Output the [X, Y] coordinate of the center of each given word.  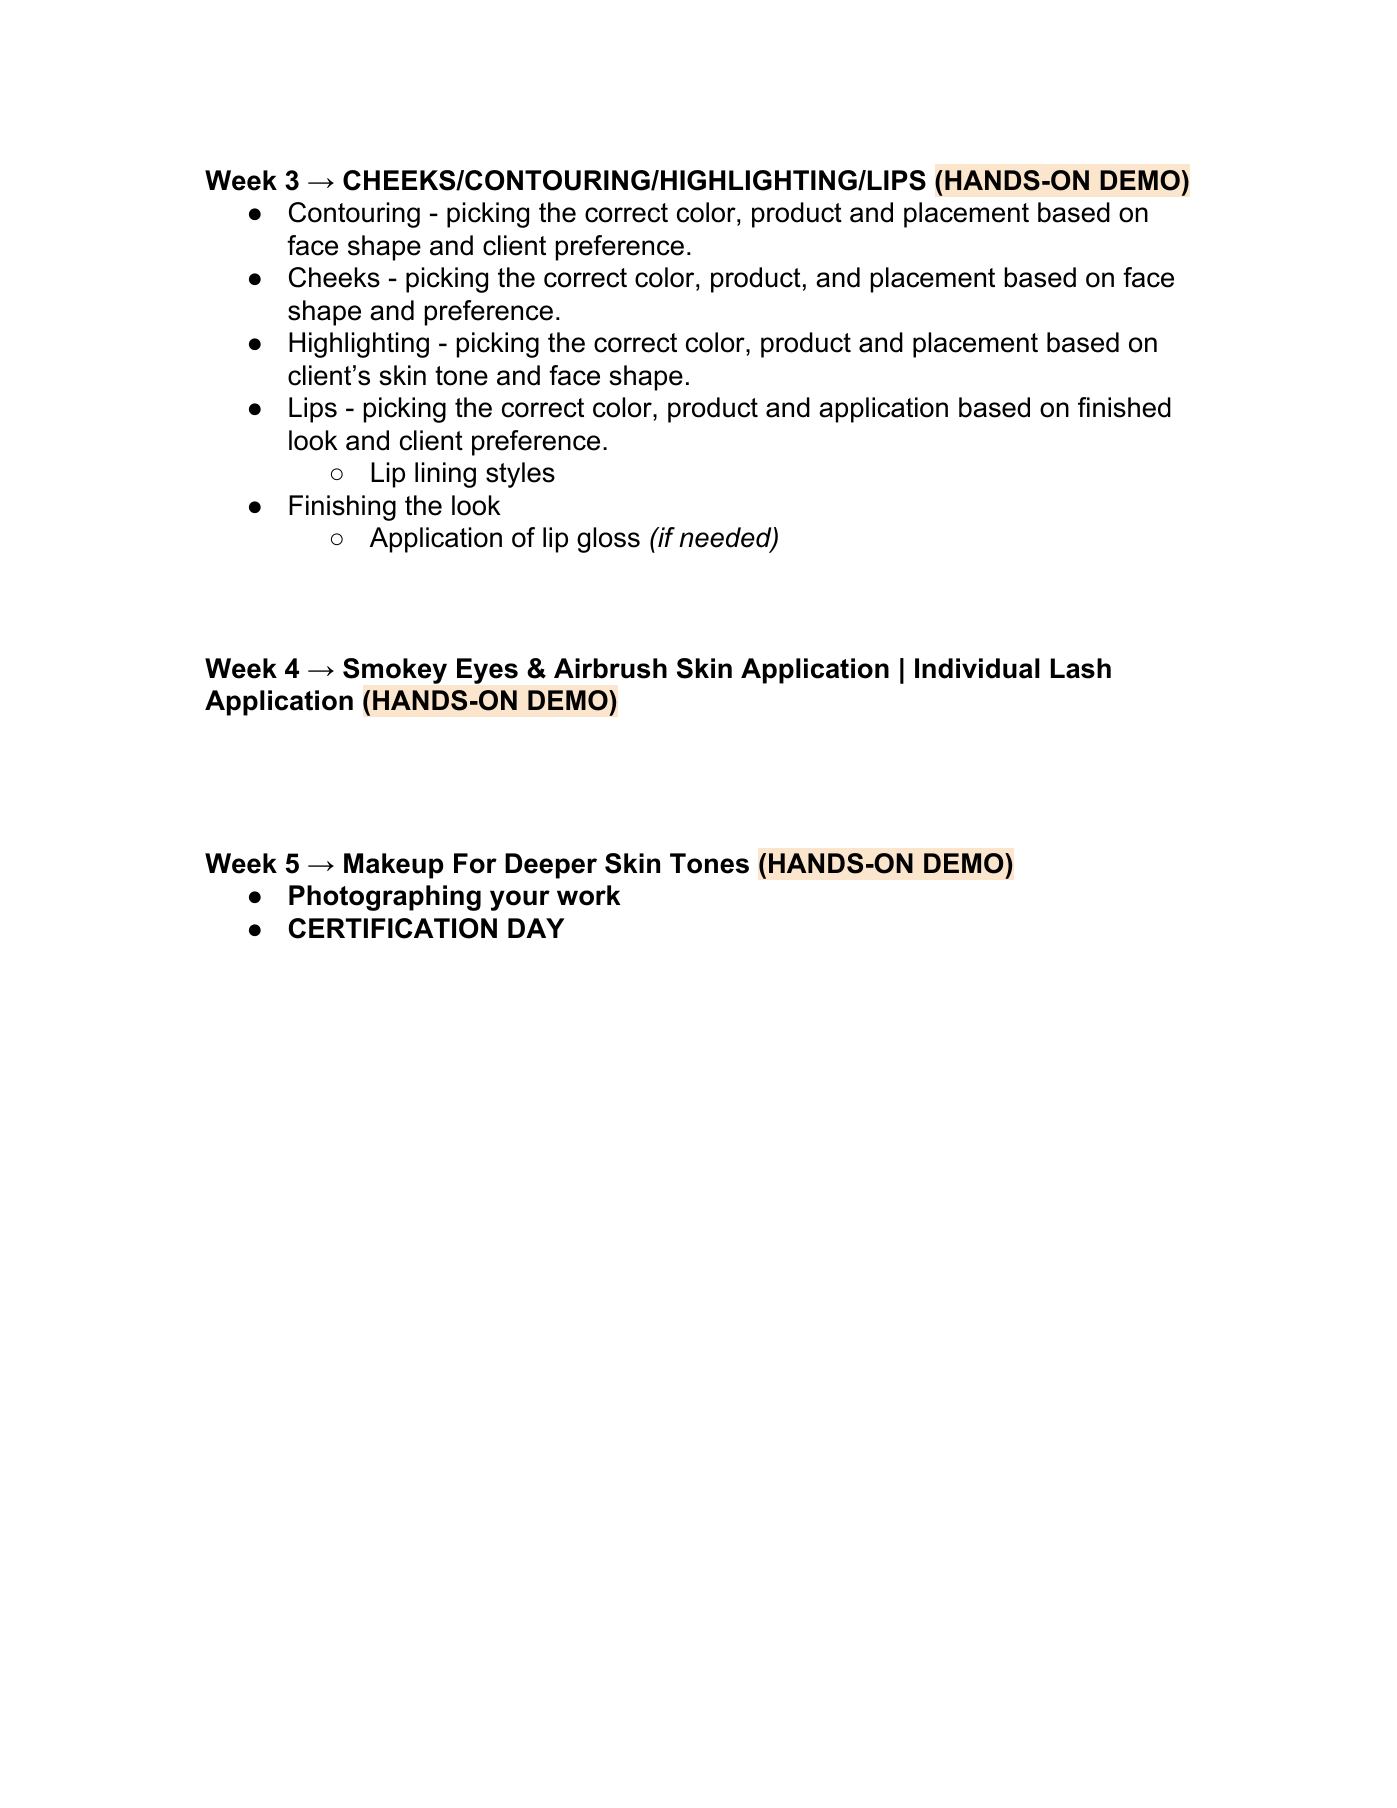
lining [445, 475]
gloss [608, 540]
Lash [1081, 668]
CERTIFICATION [393, 928]
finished [1124, 407]
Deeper [551, 866]
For [475, 863]
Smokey [395, 671]
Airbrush [610, 668]
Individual [977, 668]
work [588, 895]
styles [520, 475]
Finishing [342, 508]
